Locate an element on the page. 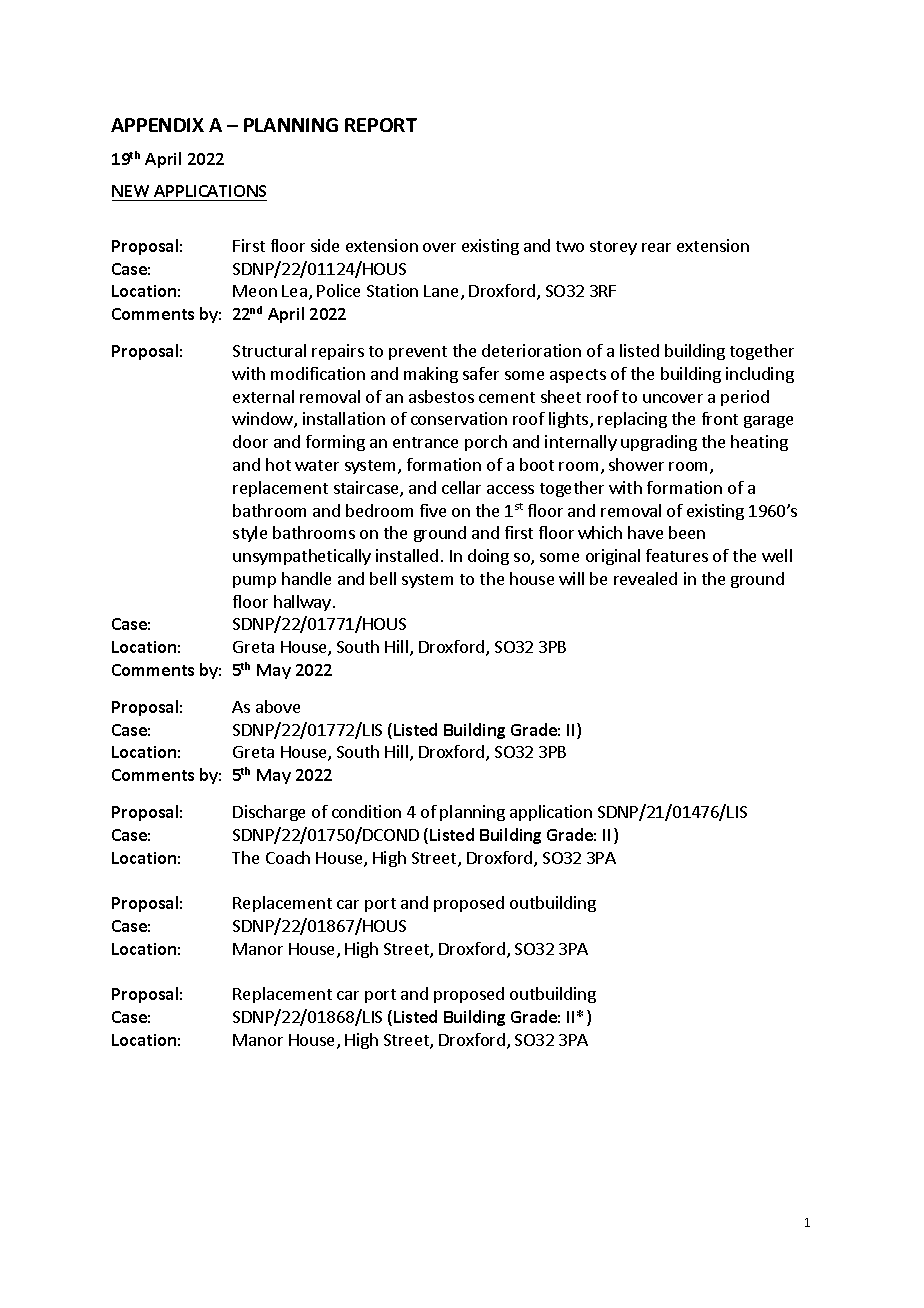 This image has width=924, height=1308. rear is located at coordinates (656, 247).
